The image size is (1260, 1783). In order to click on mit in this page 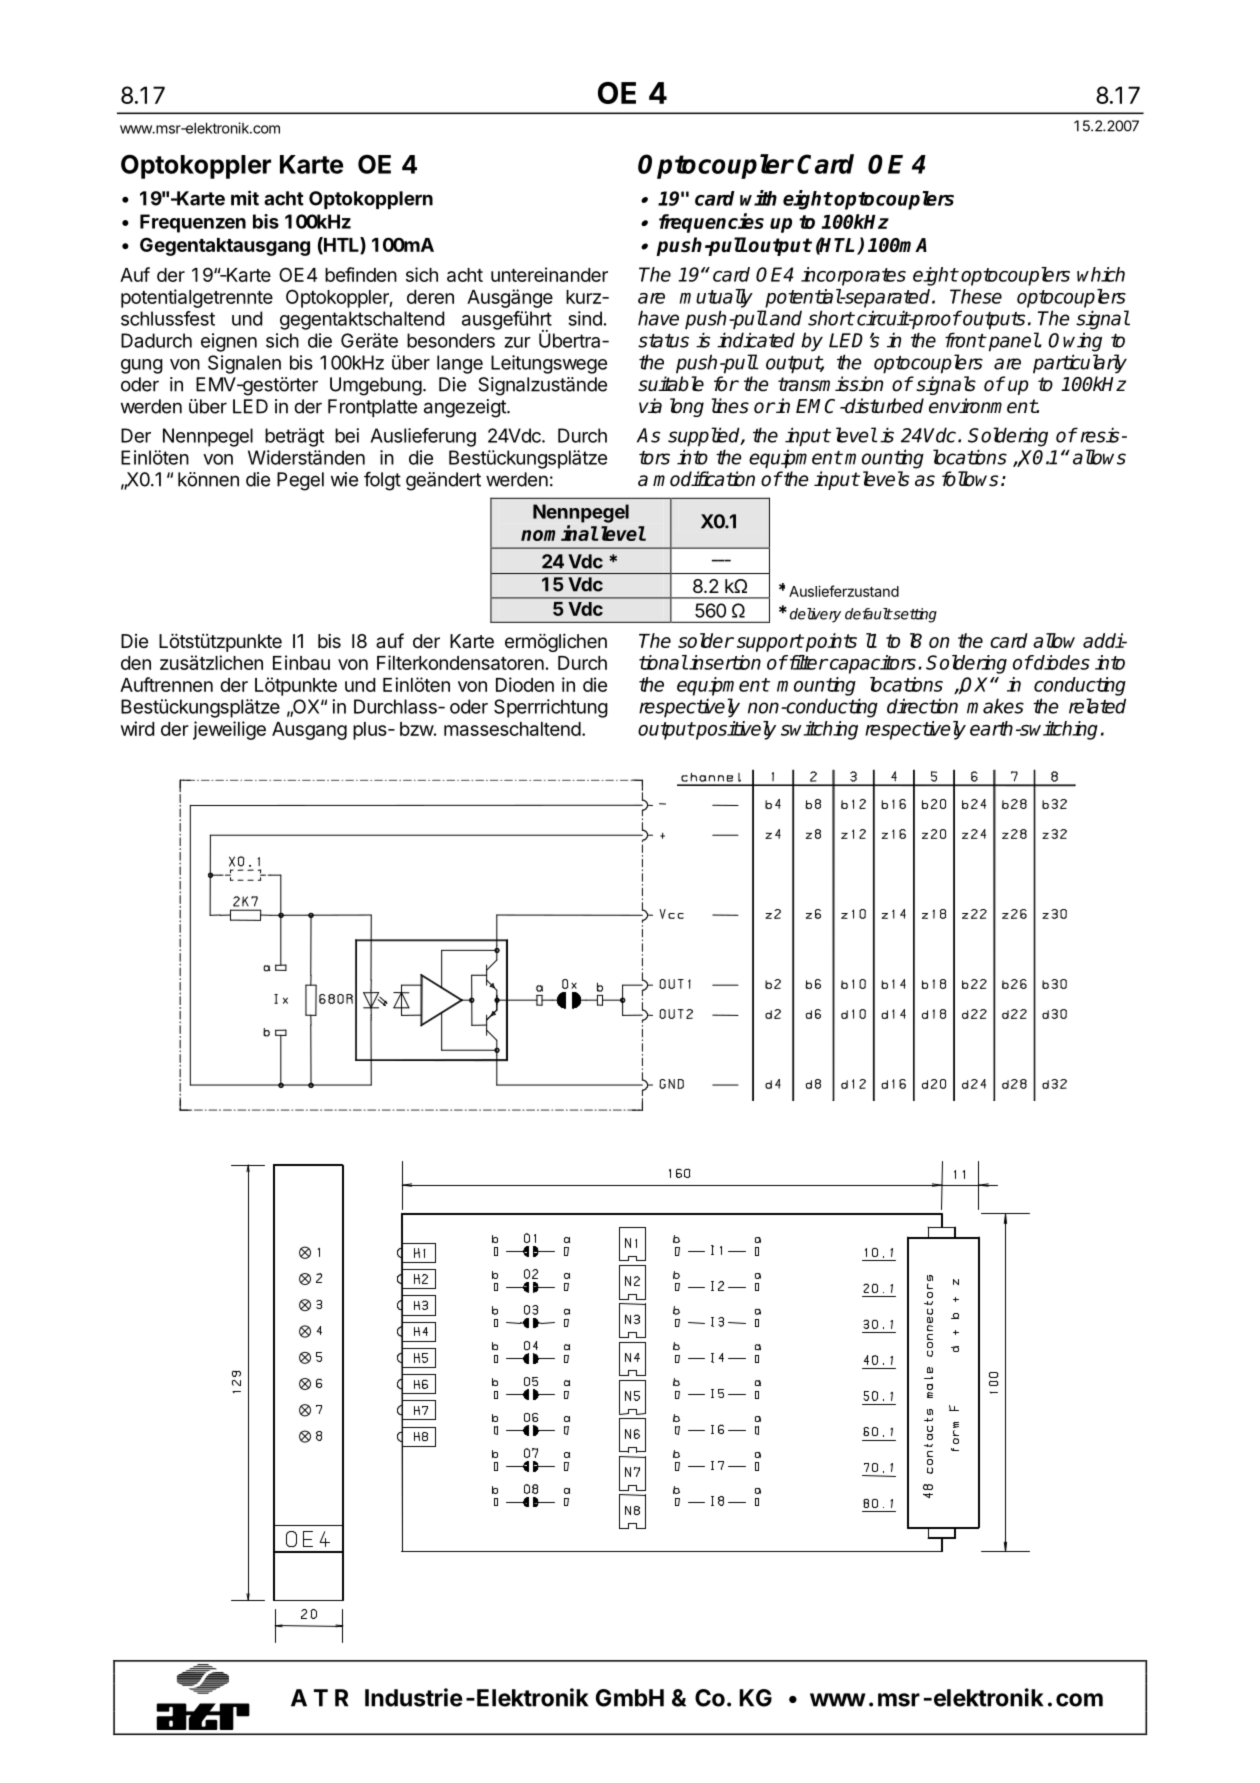, I will do `click(245, 198)`.
